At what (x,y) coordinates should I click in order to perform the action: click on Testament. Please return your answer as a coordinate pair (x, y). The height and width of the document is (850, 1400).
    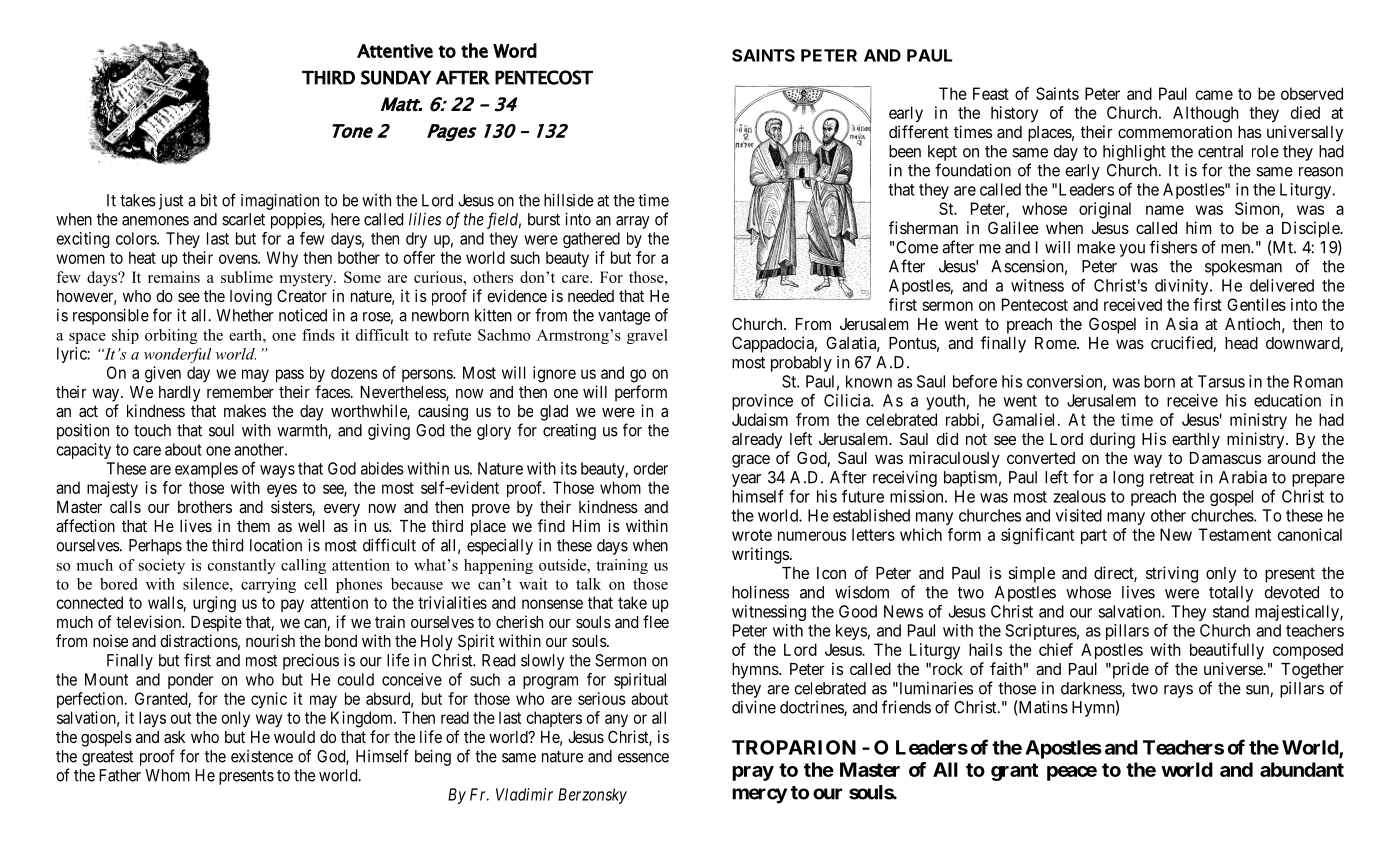
    Looking at the image, I should click on (1234, 534).
